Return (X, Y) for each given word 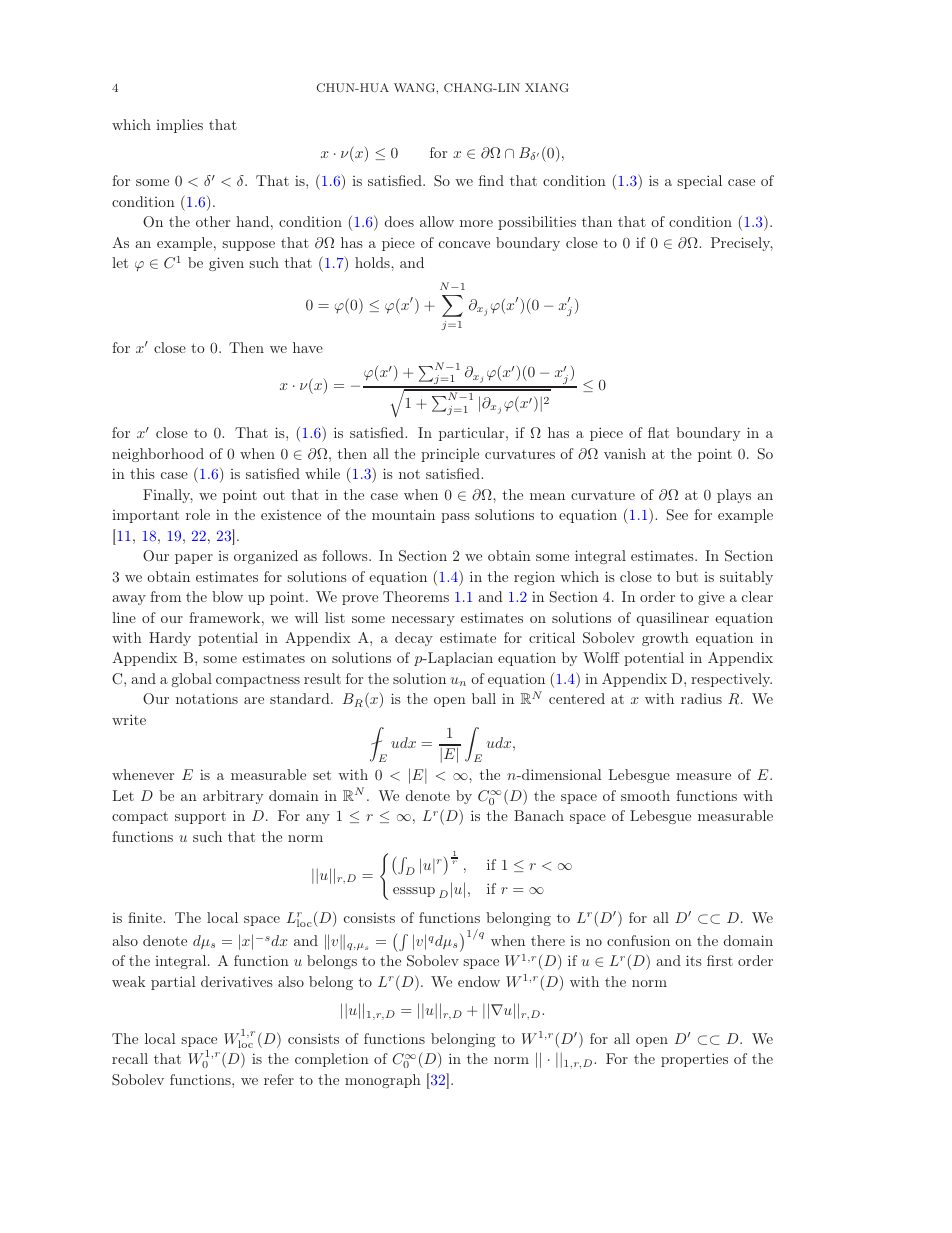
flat (658, 432)
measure (703, 776)
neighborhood (158, 455)
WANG (415, 87)
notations (207, 698)
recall (130, 1058)
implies (179, 126)
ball (484, 698)
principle (450, 455)
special (699, 182)
